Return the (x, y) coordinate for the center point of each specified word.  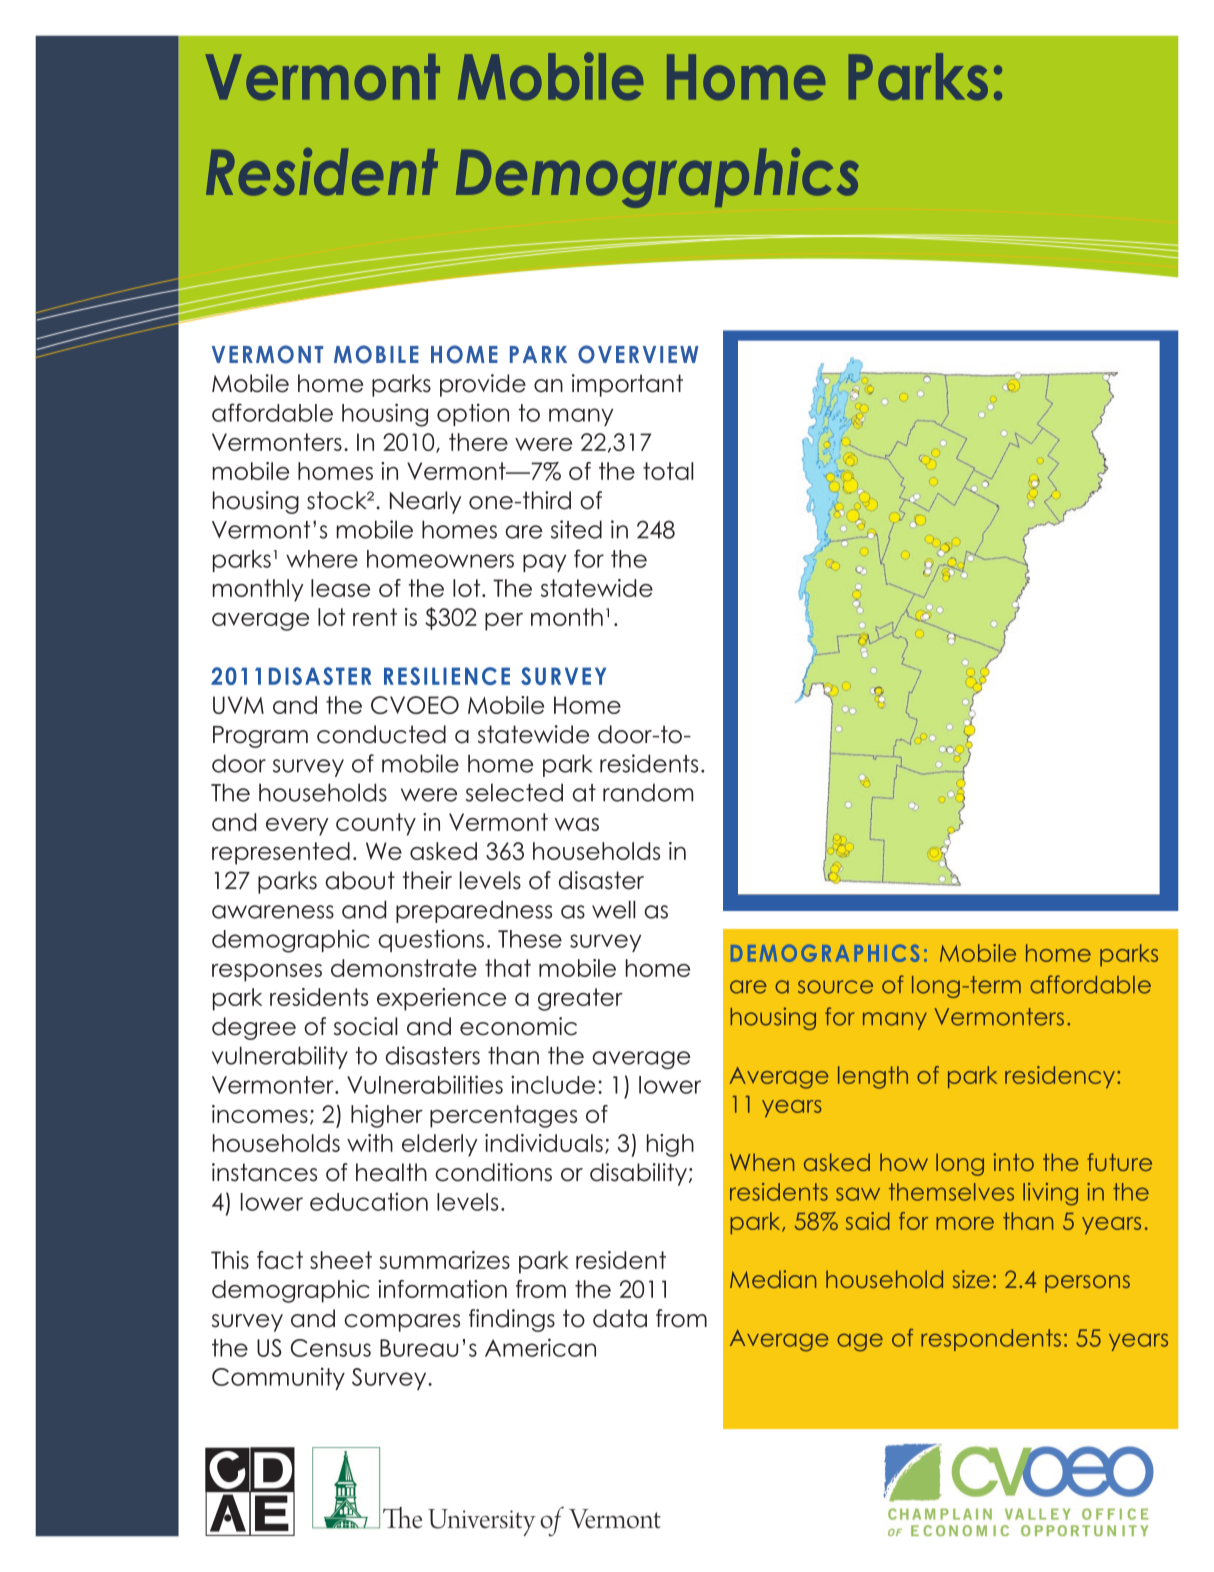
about (360, 880)
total (668, 471)
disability (638, 1174)
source (835, 987)
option (473, 414)
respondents (991, 1340)
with (370, 1143)
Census (331, 1348)
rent (375, 617)
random (648, 792)
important (627, 385)
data (620, 1318)
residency (1061, 1077)
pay (544, 563)
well (613, 909)
